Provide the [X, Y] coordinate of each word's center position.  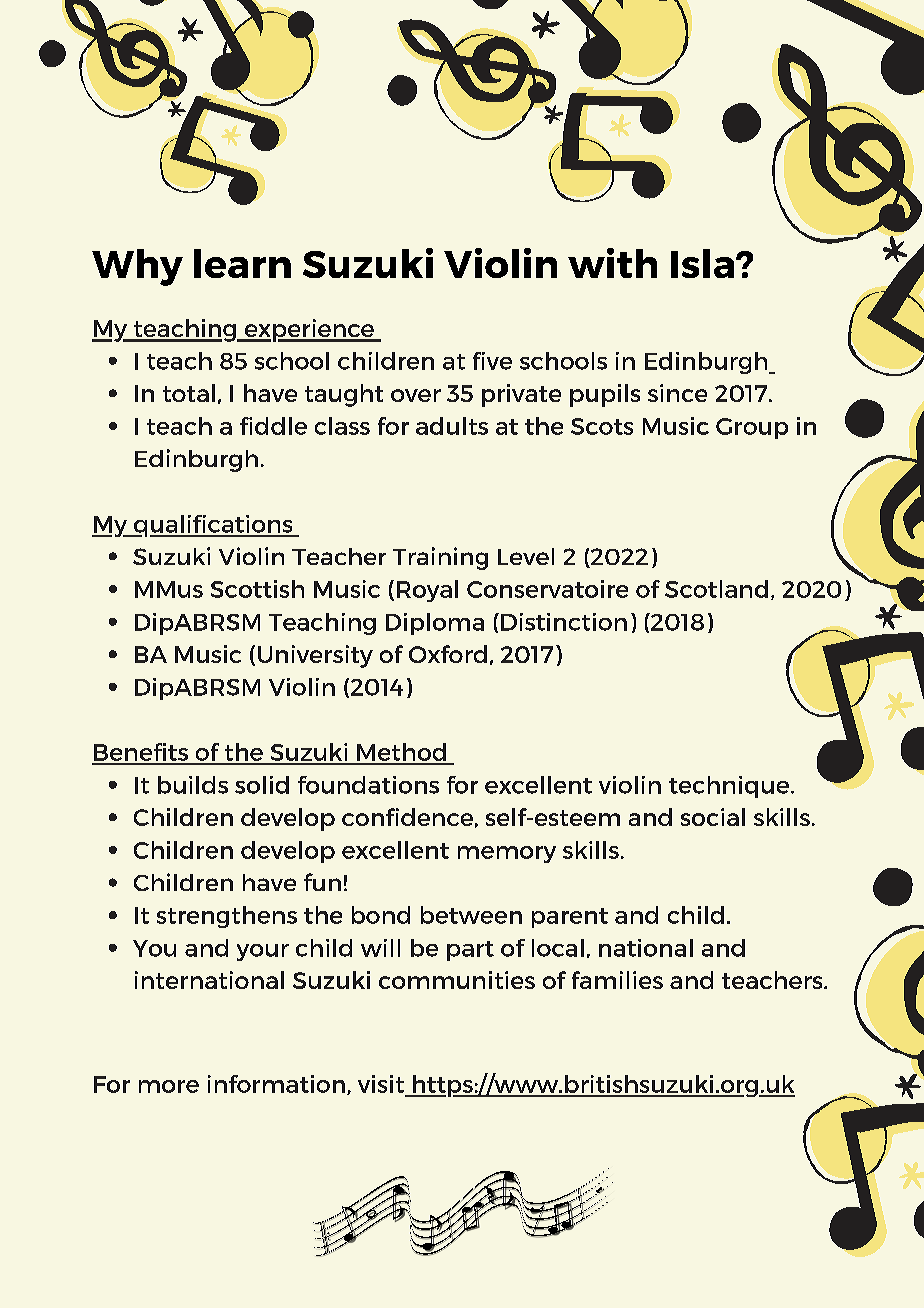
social [713, 817]
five [492, 361]
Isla [702, 263]
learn [242, 263]
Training [440, 558]
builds [193, 785]
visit [381, 1084]
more [169, 1086]
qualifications [213, 526]
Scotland [716, 589]
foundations [368, 785]
